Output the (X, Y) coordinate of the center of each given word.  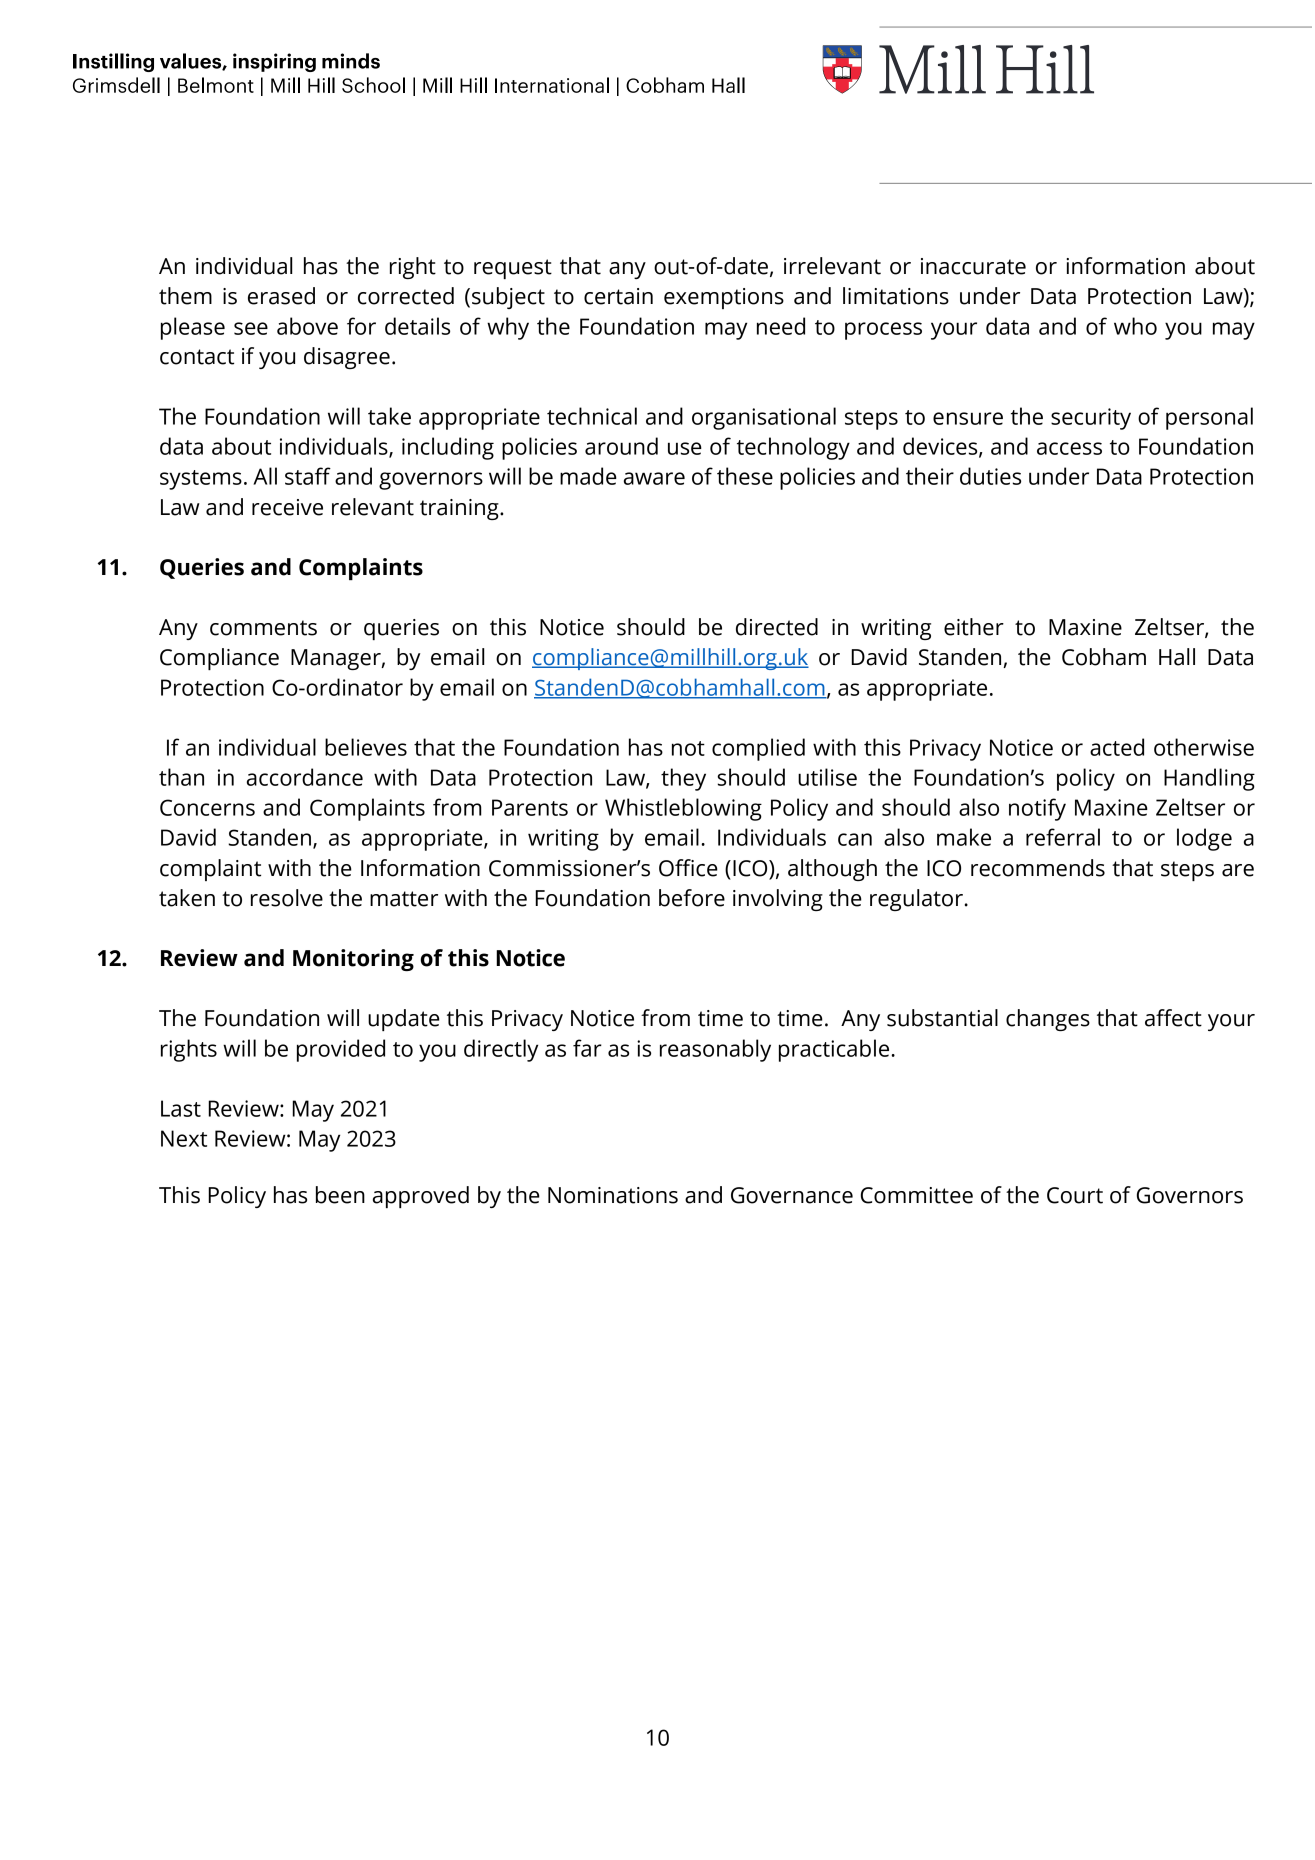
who (1135, 326)
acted (1117, 747)
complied (758, 749)
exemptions (724, 298)
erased (281, 296)
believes (366, 747)
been (340, 1195)
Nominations (613, 1195)
